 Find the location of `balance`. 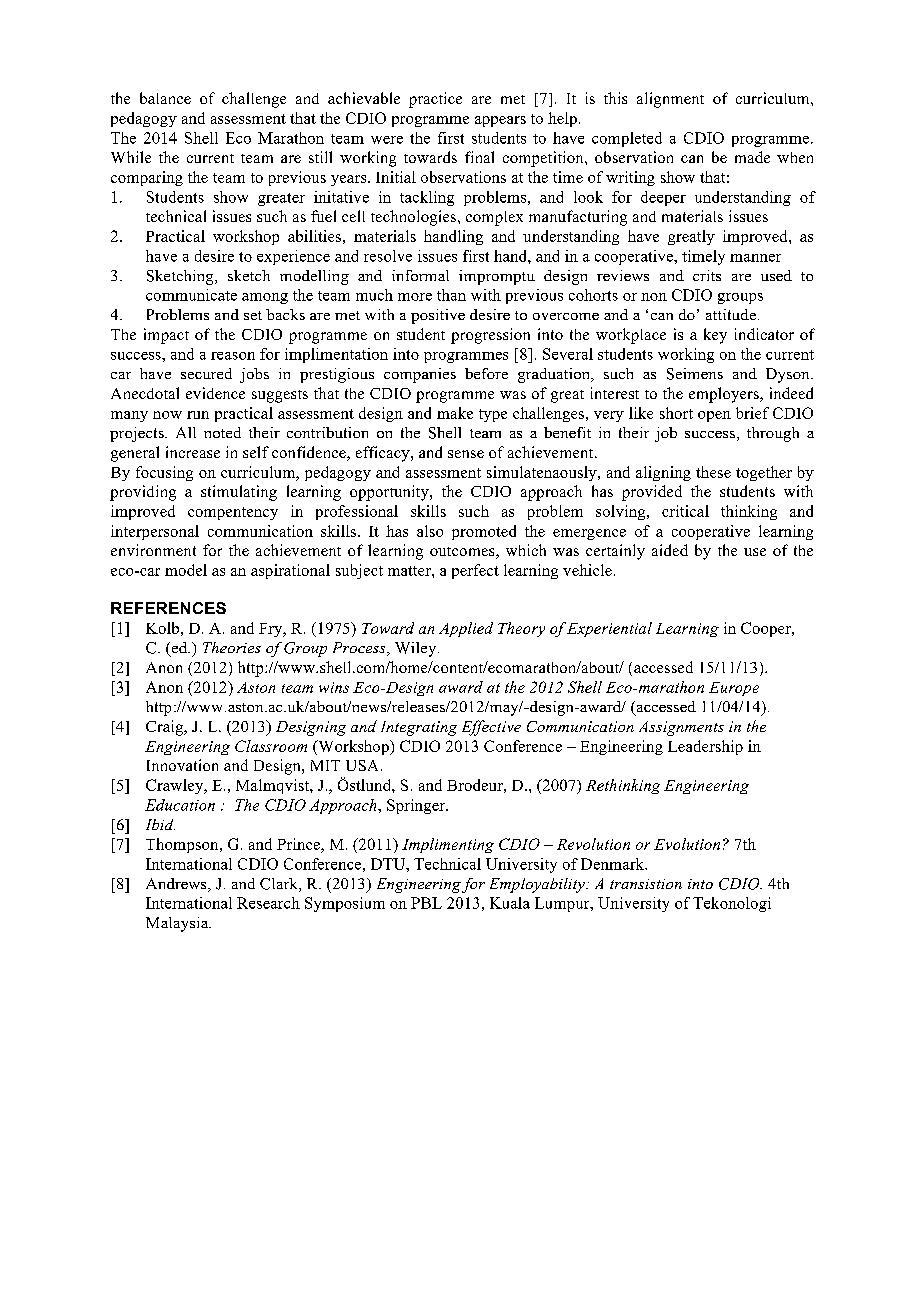

balance is located at coordinates (165, 98).
